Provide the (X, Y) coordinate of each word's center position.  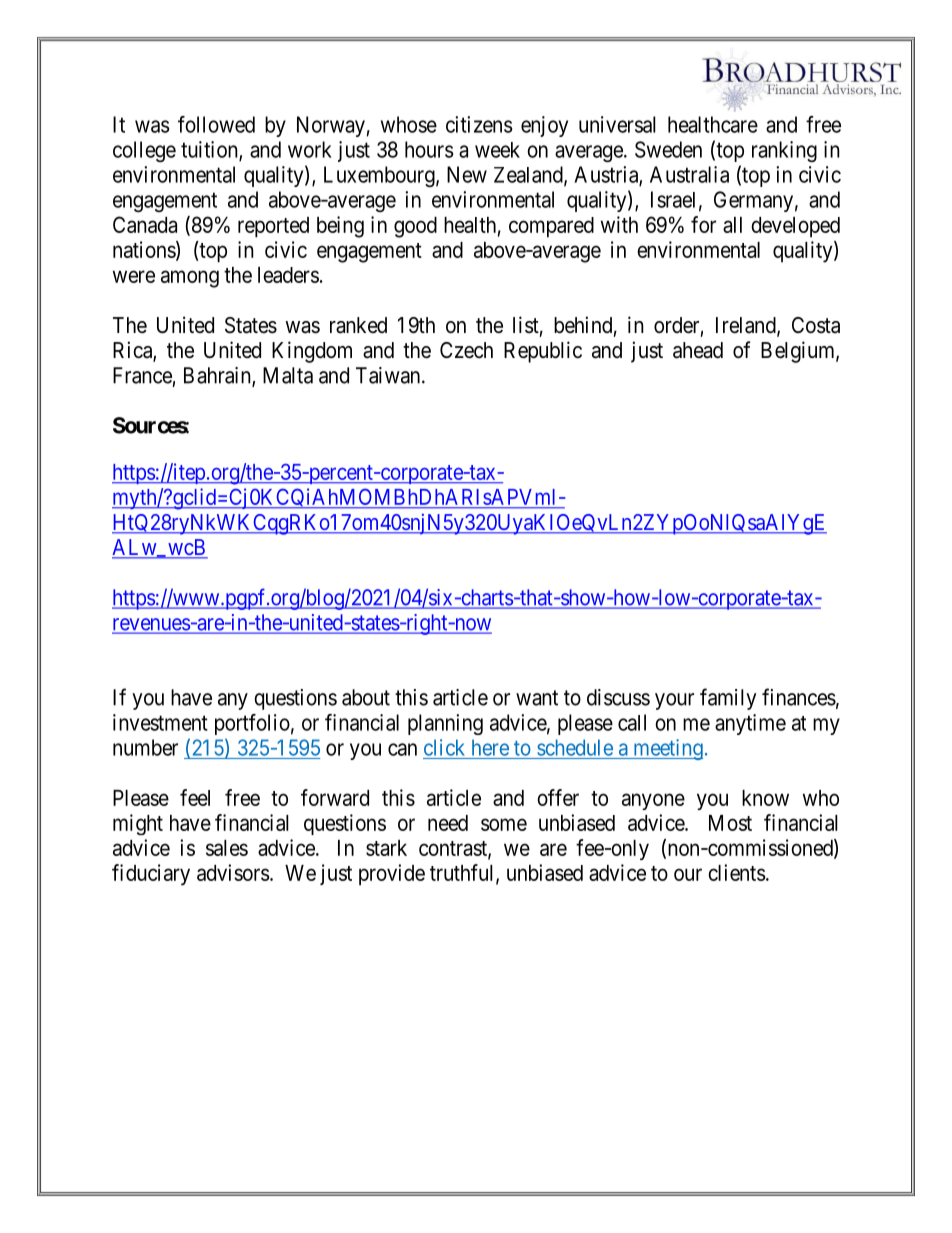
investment (160, 722)
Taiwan (389, 375)
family (728, 699)
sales (227, 848)
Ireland (747, 326)
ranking (784, 151)
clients (737, 872)
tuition (210, 150)
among (190, 279)
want (537, 698)
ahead (698, 350)
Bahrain (218, 376)
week (497, 150)
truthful (463, 873)
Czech (466, 350)
